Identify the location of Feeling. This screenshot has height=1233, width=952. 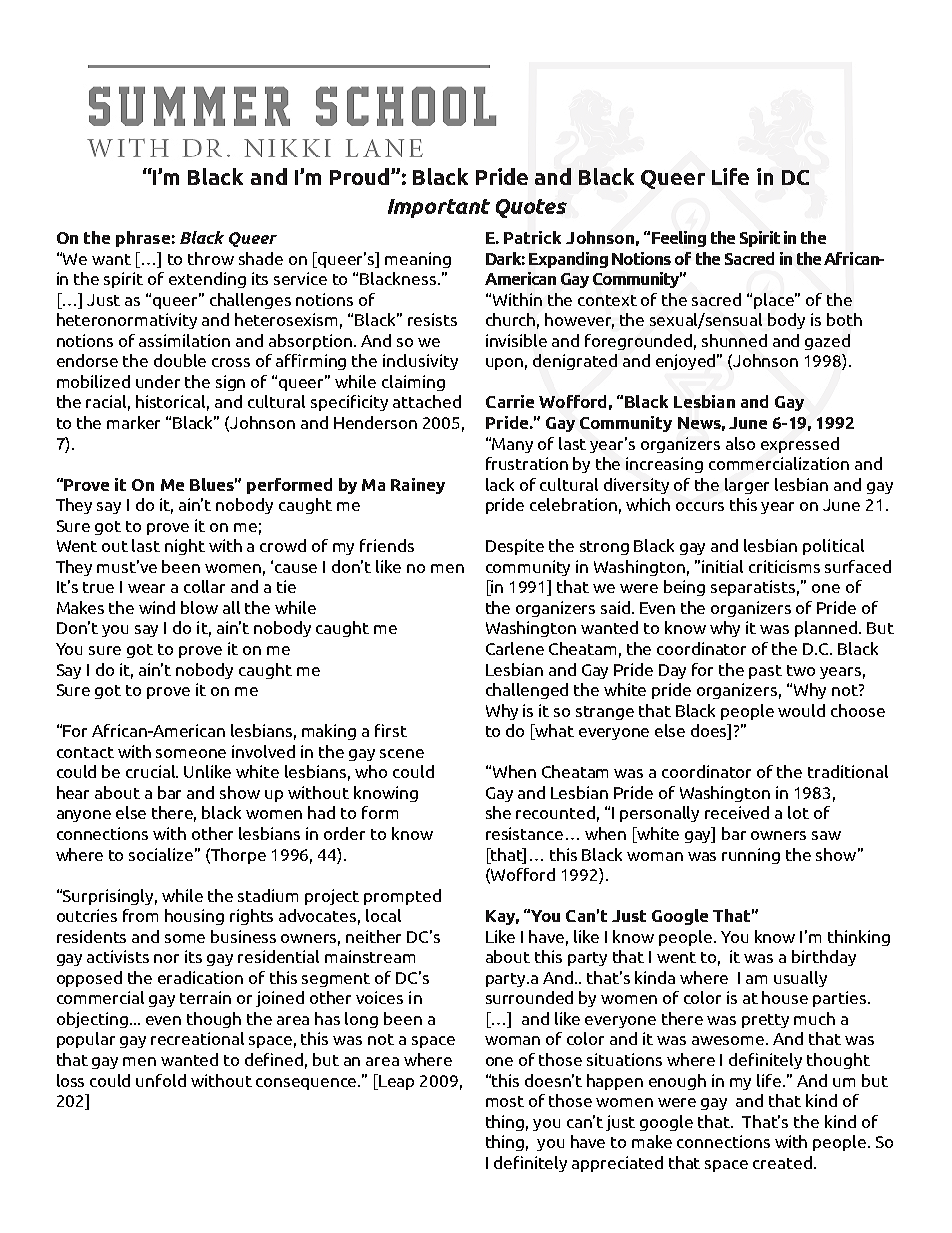
(679, 239).
